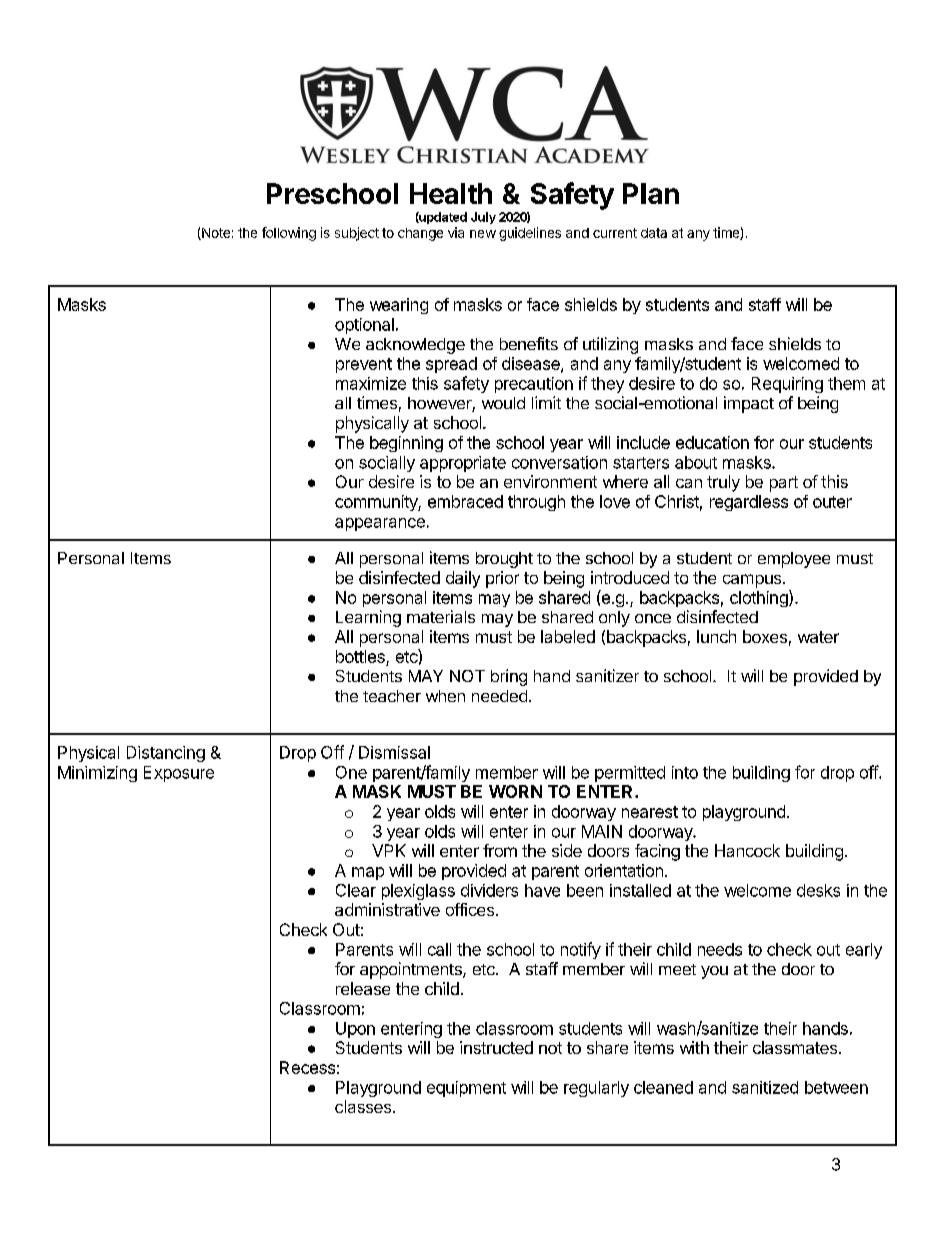  I want to click on classes, so click(364, 1106).
